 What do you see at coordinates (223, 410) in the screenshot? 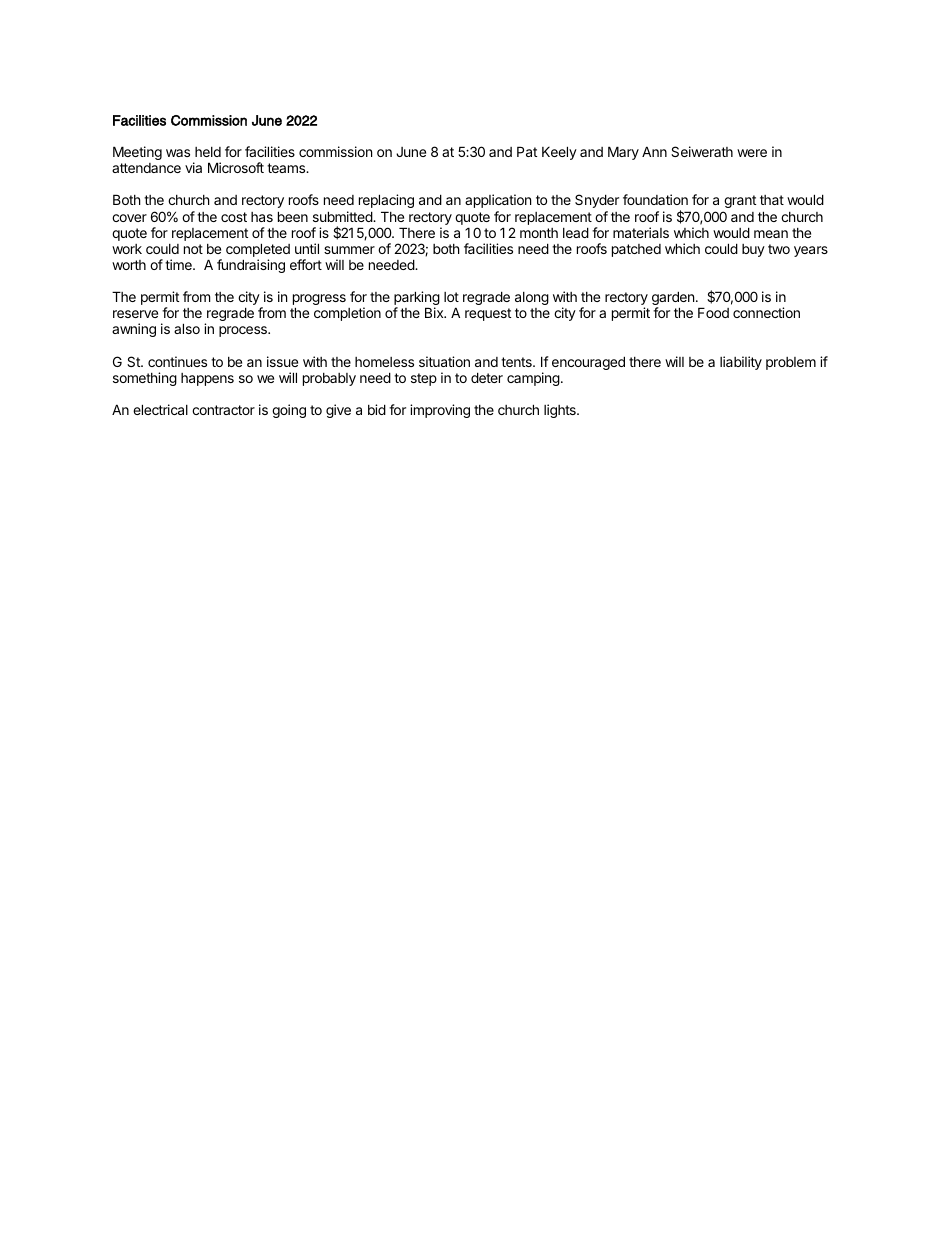
I see `contractor` at bounding box center [223, 410].
